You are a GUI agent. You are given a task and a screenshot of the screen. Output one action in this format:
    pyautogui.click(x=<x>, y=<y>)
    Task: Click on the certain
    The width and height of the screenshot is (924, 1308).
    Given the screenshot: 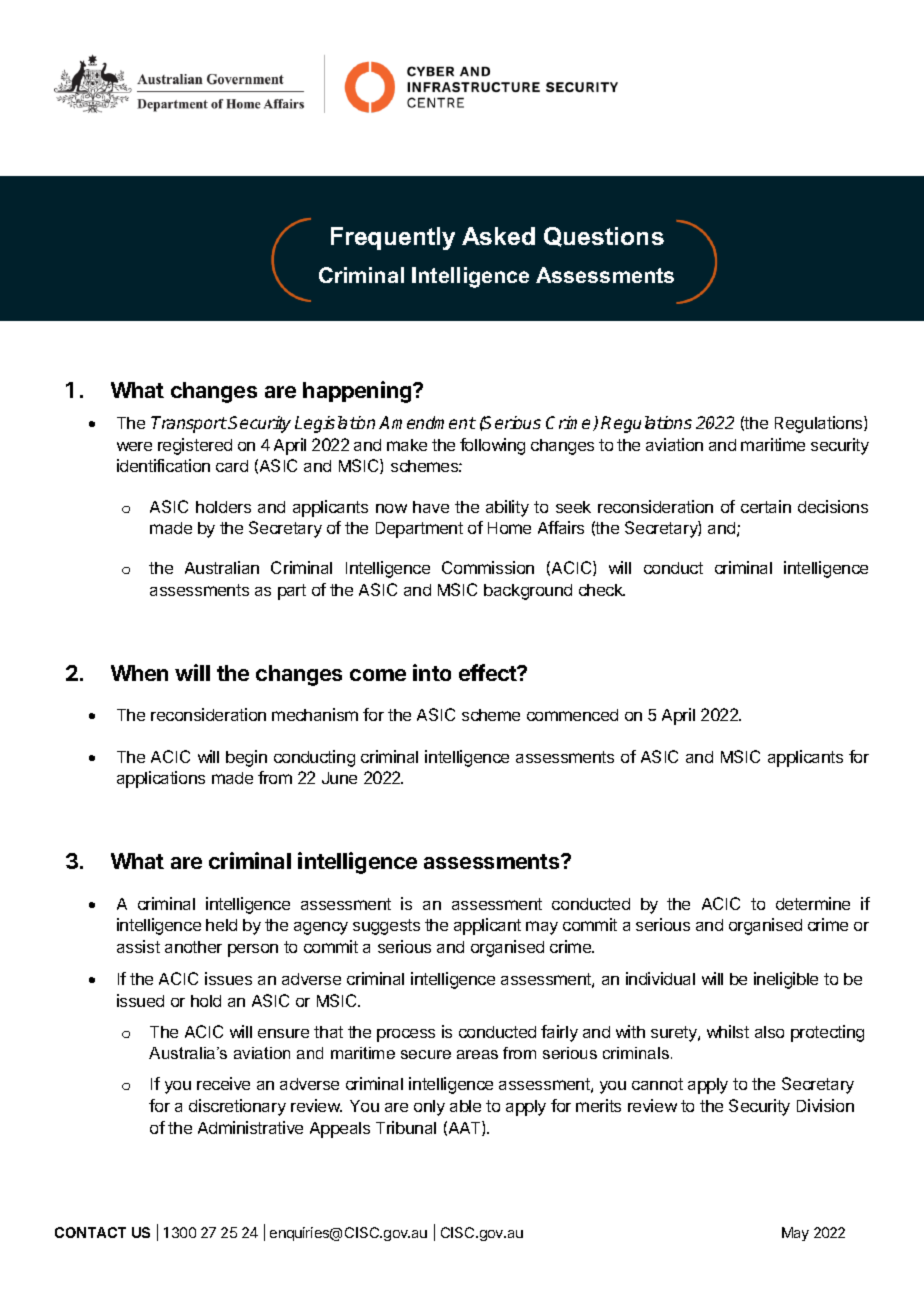 What is the action you would take?
    pyautogui.click(x=766, y=506)
